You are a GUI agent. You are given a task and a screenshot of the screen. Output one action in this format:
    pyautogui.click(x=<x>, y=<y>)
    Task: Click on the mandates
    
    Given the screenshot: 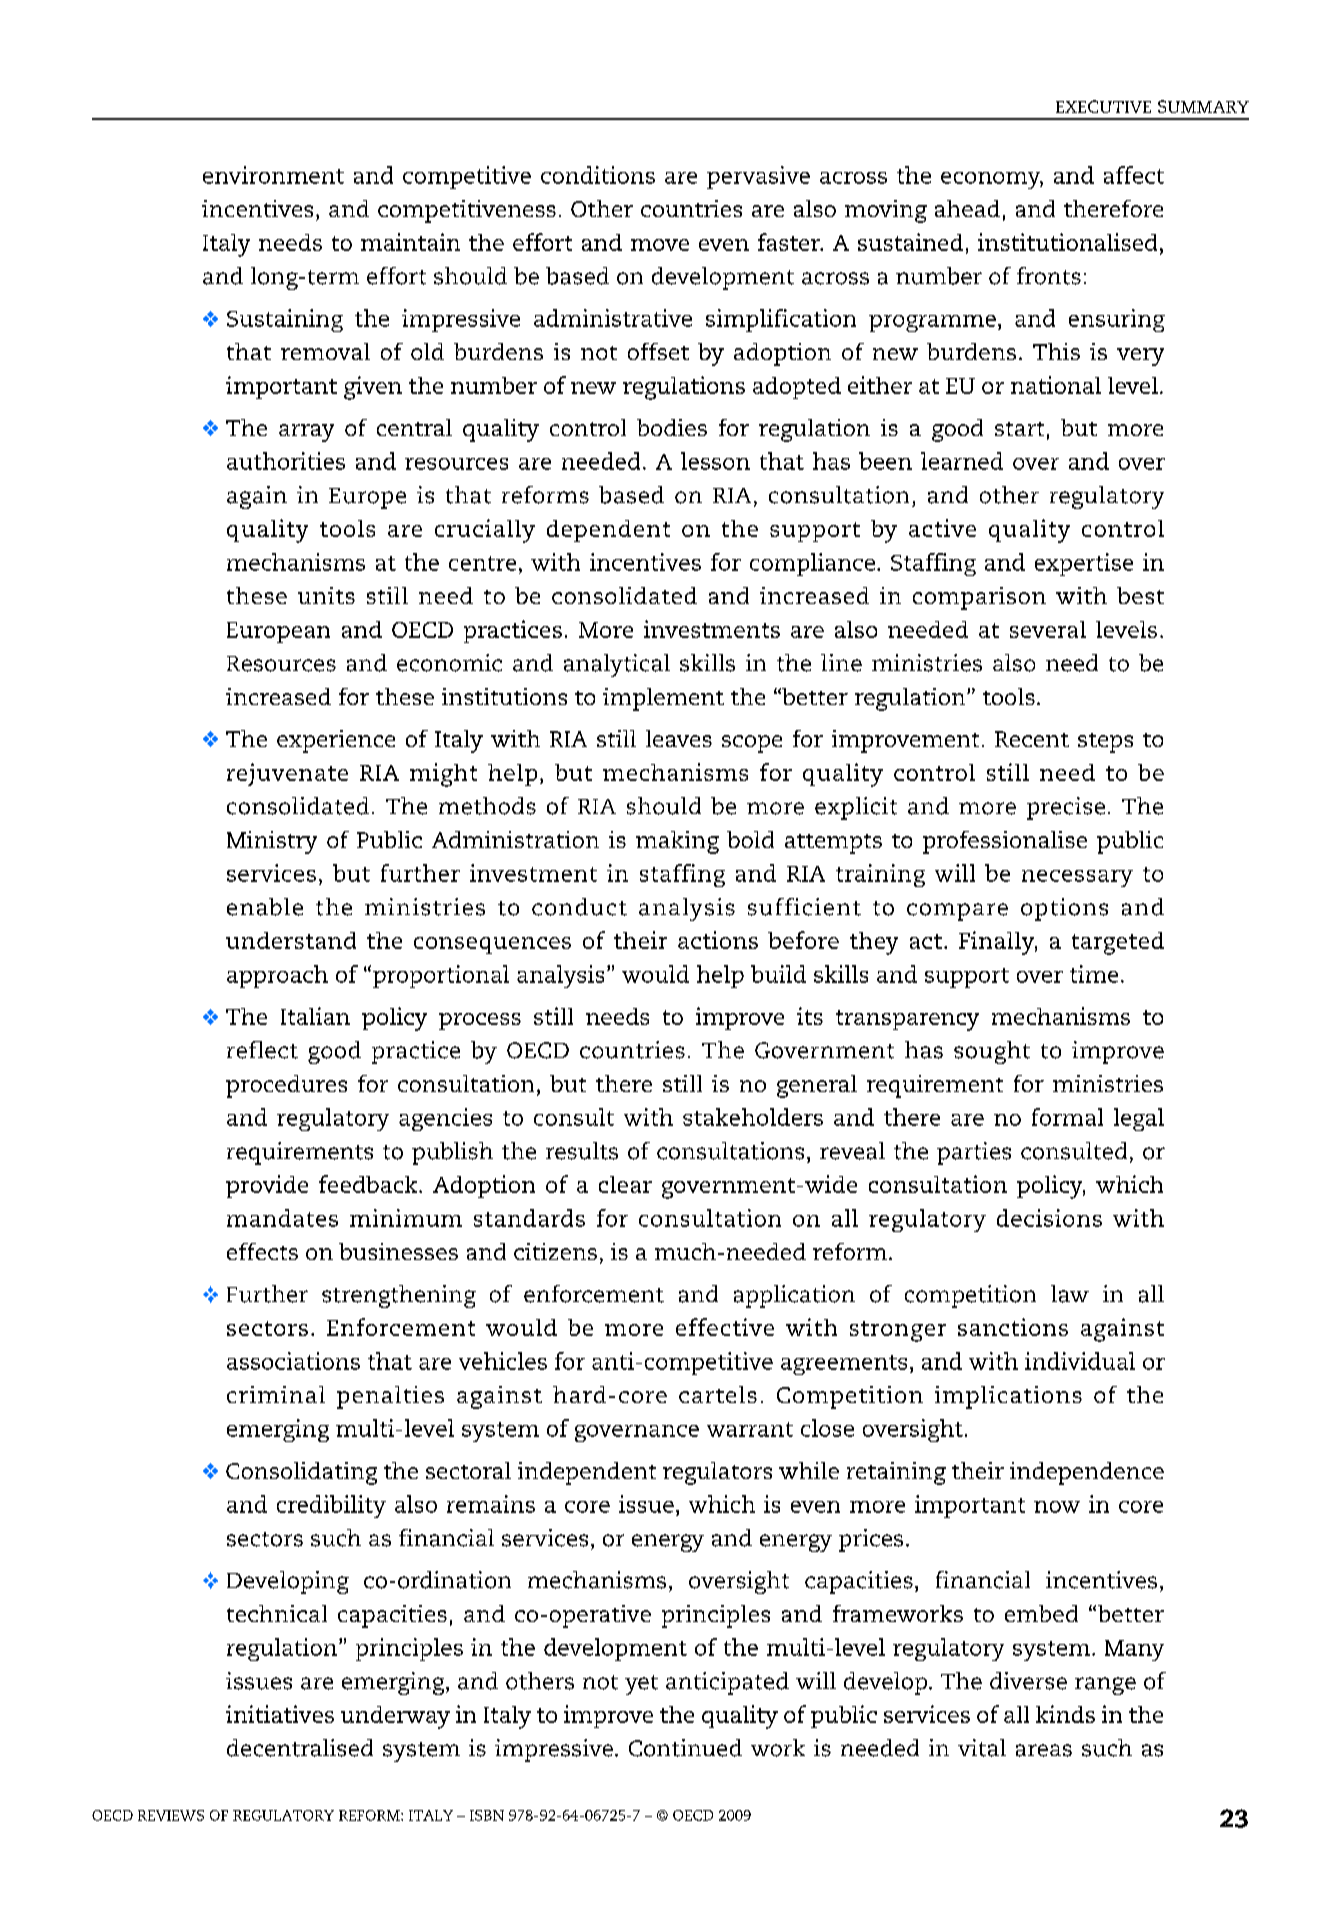 What is the action you would take?
    pyautogui.click(x=282, y=1218)
